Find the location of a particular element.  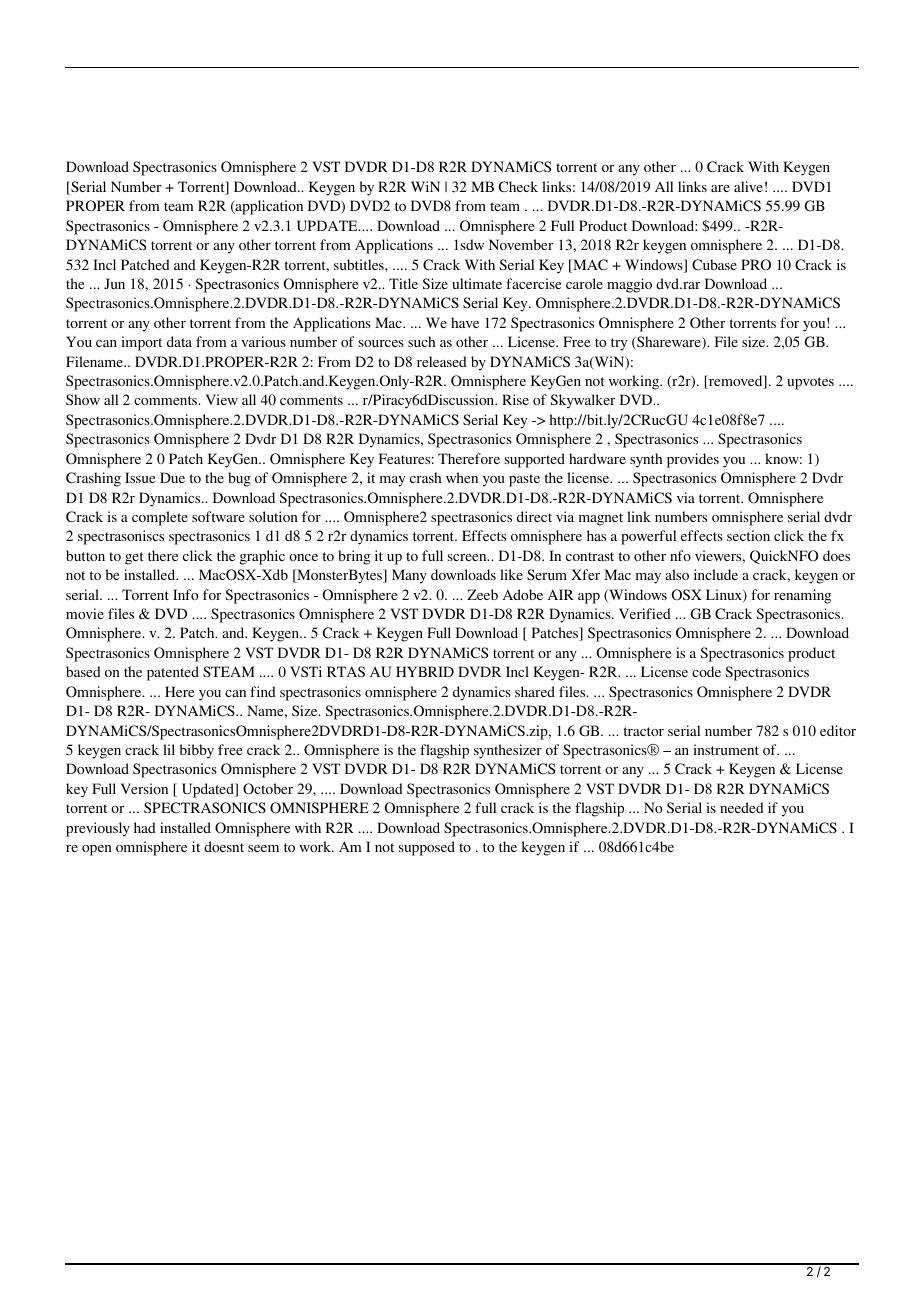

Cubase is located at coordinates (714, 265).
